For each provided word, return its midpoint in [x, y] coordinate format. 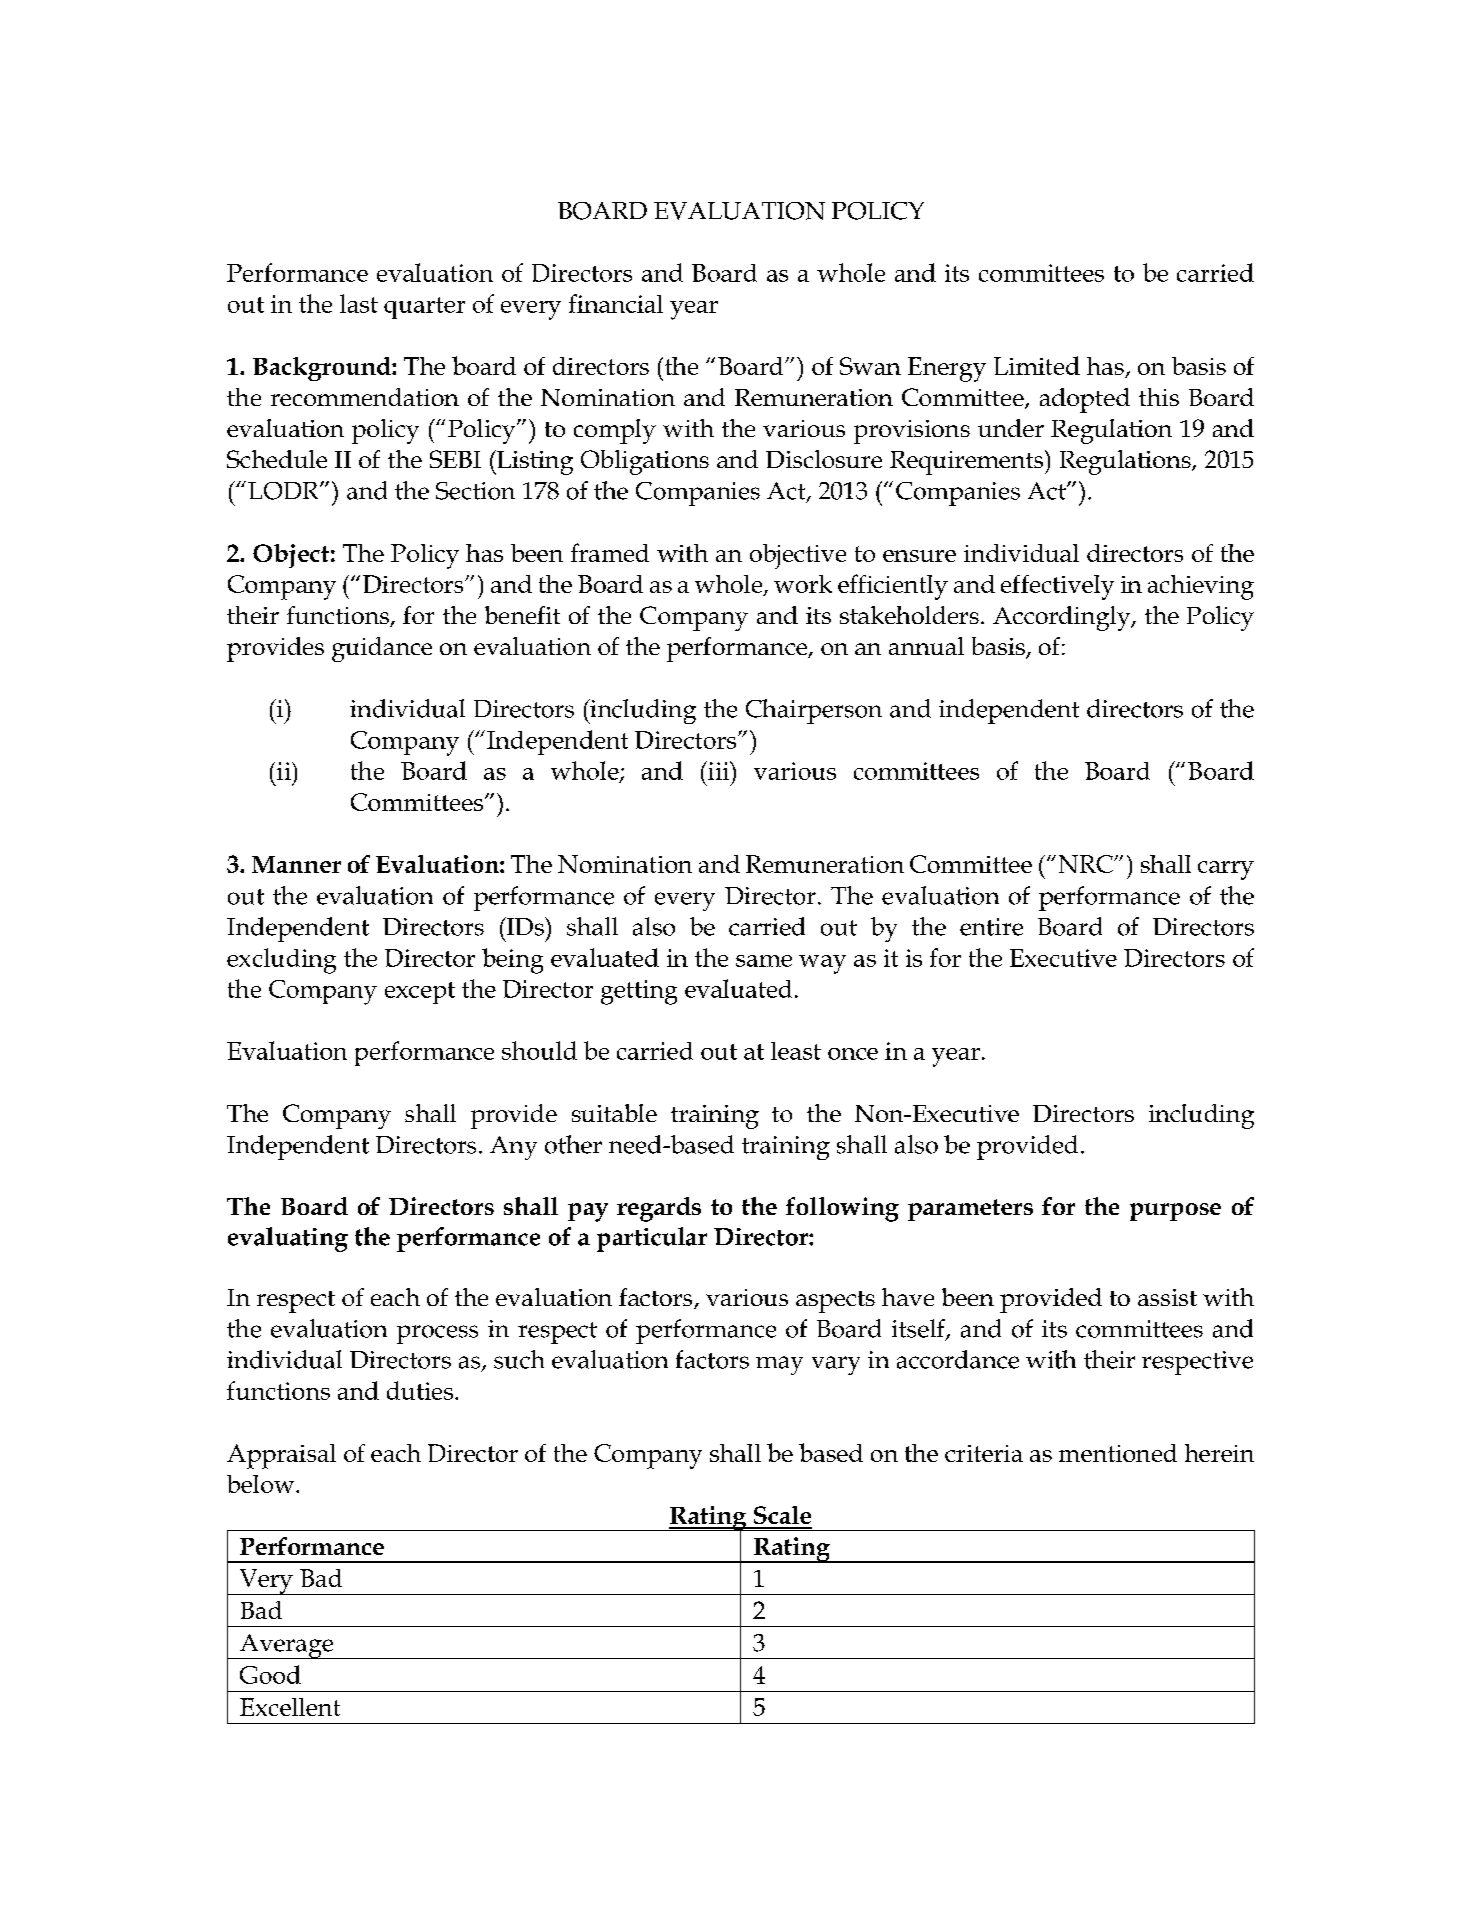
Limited [1037, 365]
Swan [870, 366]
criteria [984, 1453]
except [420, 993]
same [764, 961]
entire [991, 927]
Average [287, 1646]
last [359, 303]
